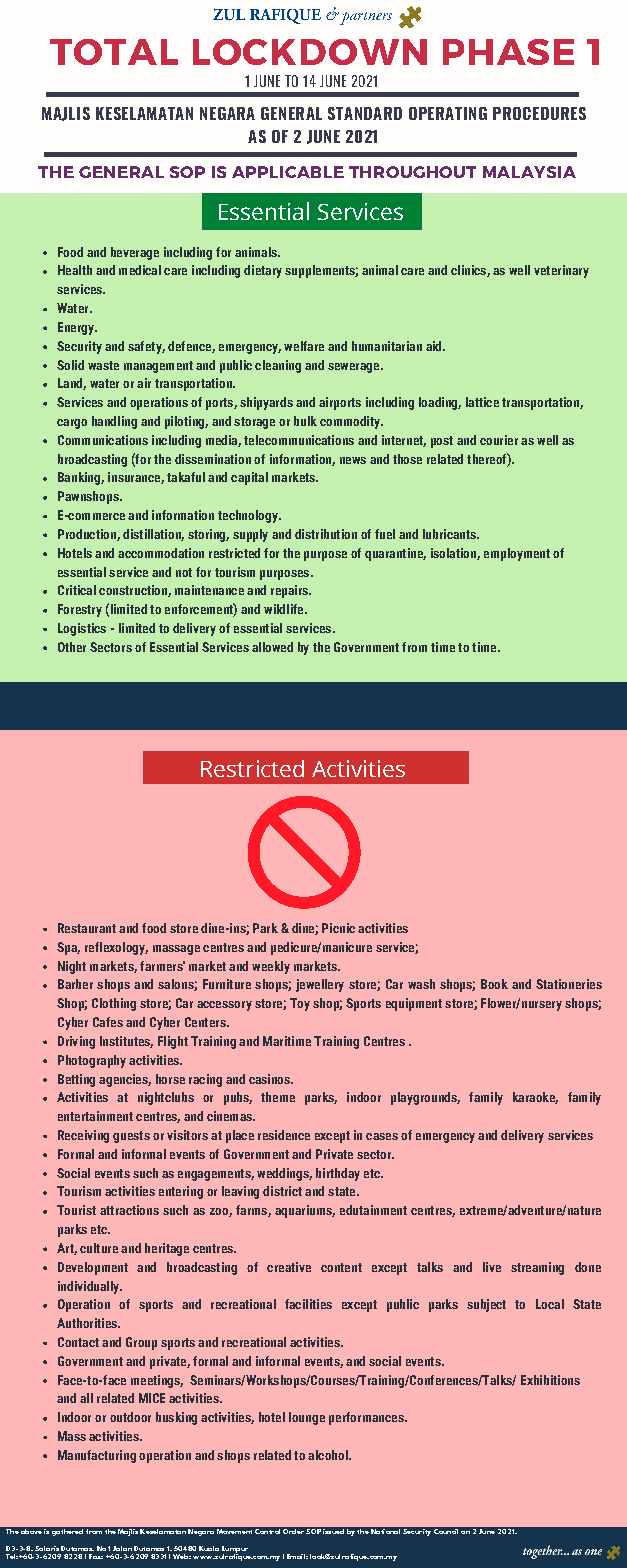  I want to click on TOTAL, so click(114, 52).
